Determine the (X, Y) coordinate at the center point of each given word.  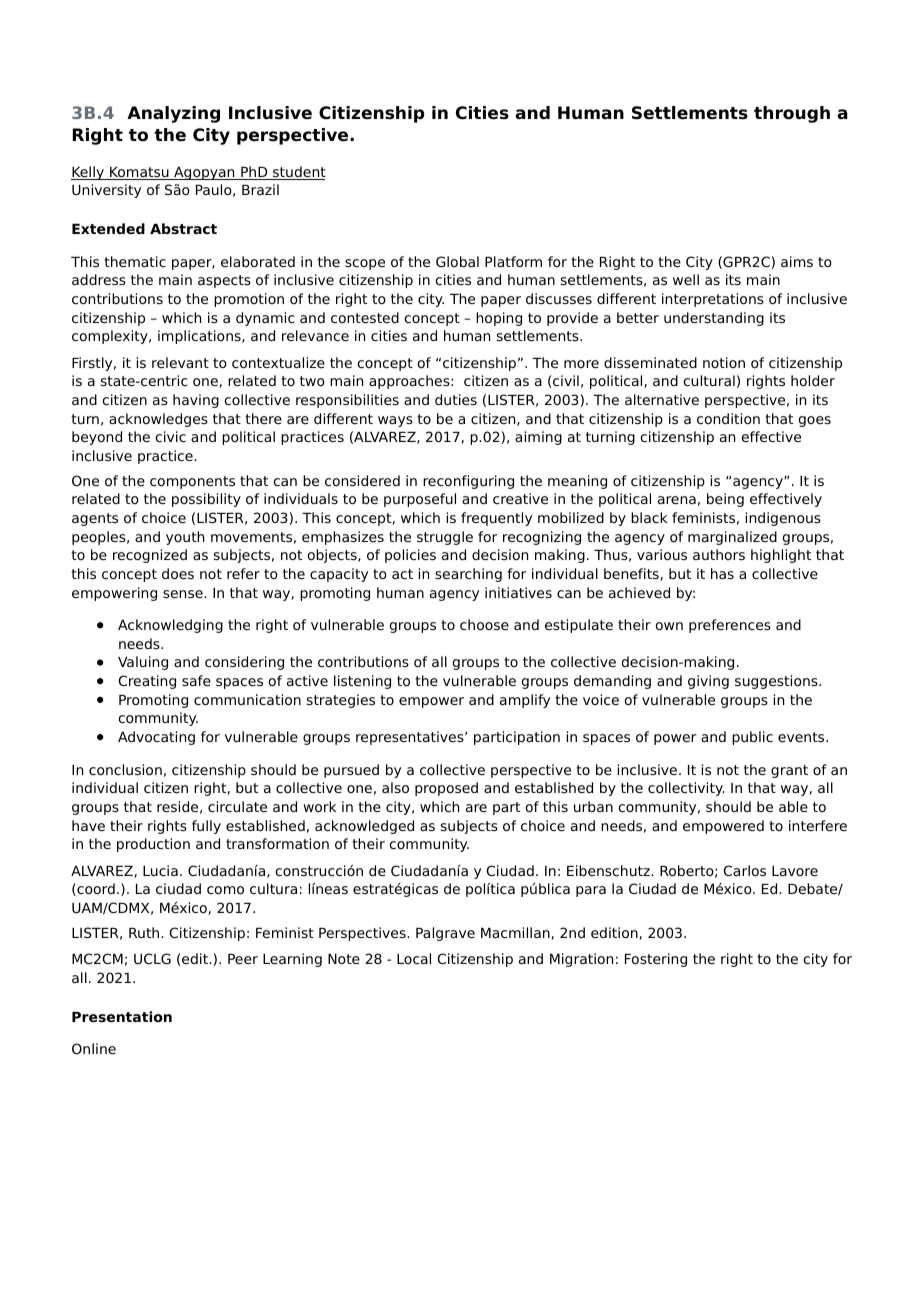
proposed (446, 789)
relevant (180, 362)
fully (206, 827)
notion (724, 362)
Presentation (122, 1016)
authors (719, 554)
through (792, 114)
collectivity (686, 789)
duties (456, 399)
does (178, 573)
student (298, 173)
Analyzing (173, 114)
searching (468, 575)
